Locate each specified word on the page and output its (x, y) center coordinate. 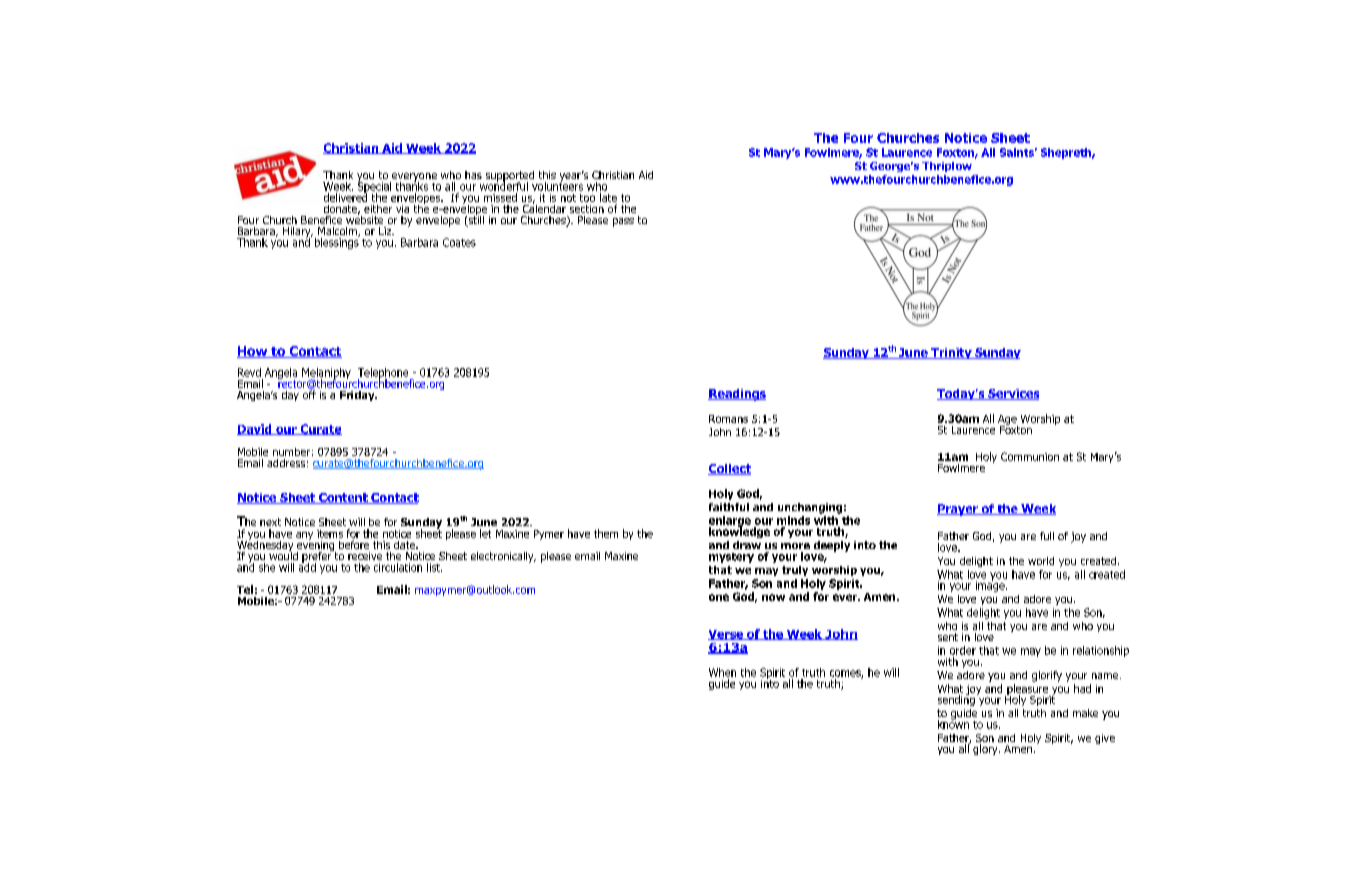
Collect (729, 469)
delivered (345, 196)
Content (343, 498)
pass (623, 222)
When (722, 672)
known (953, 723)
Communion (1030, 456)
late (608, 197)
